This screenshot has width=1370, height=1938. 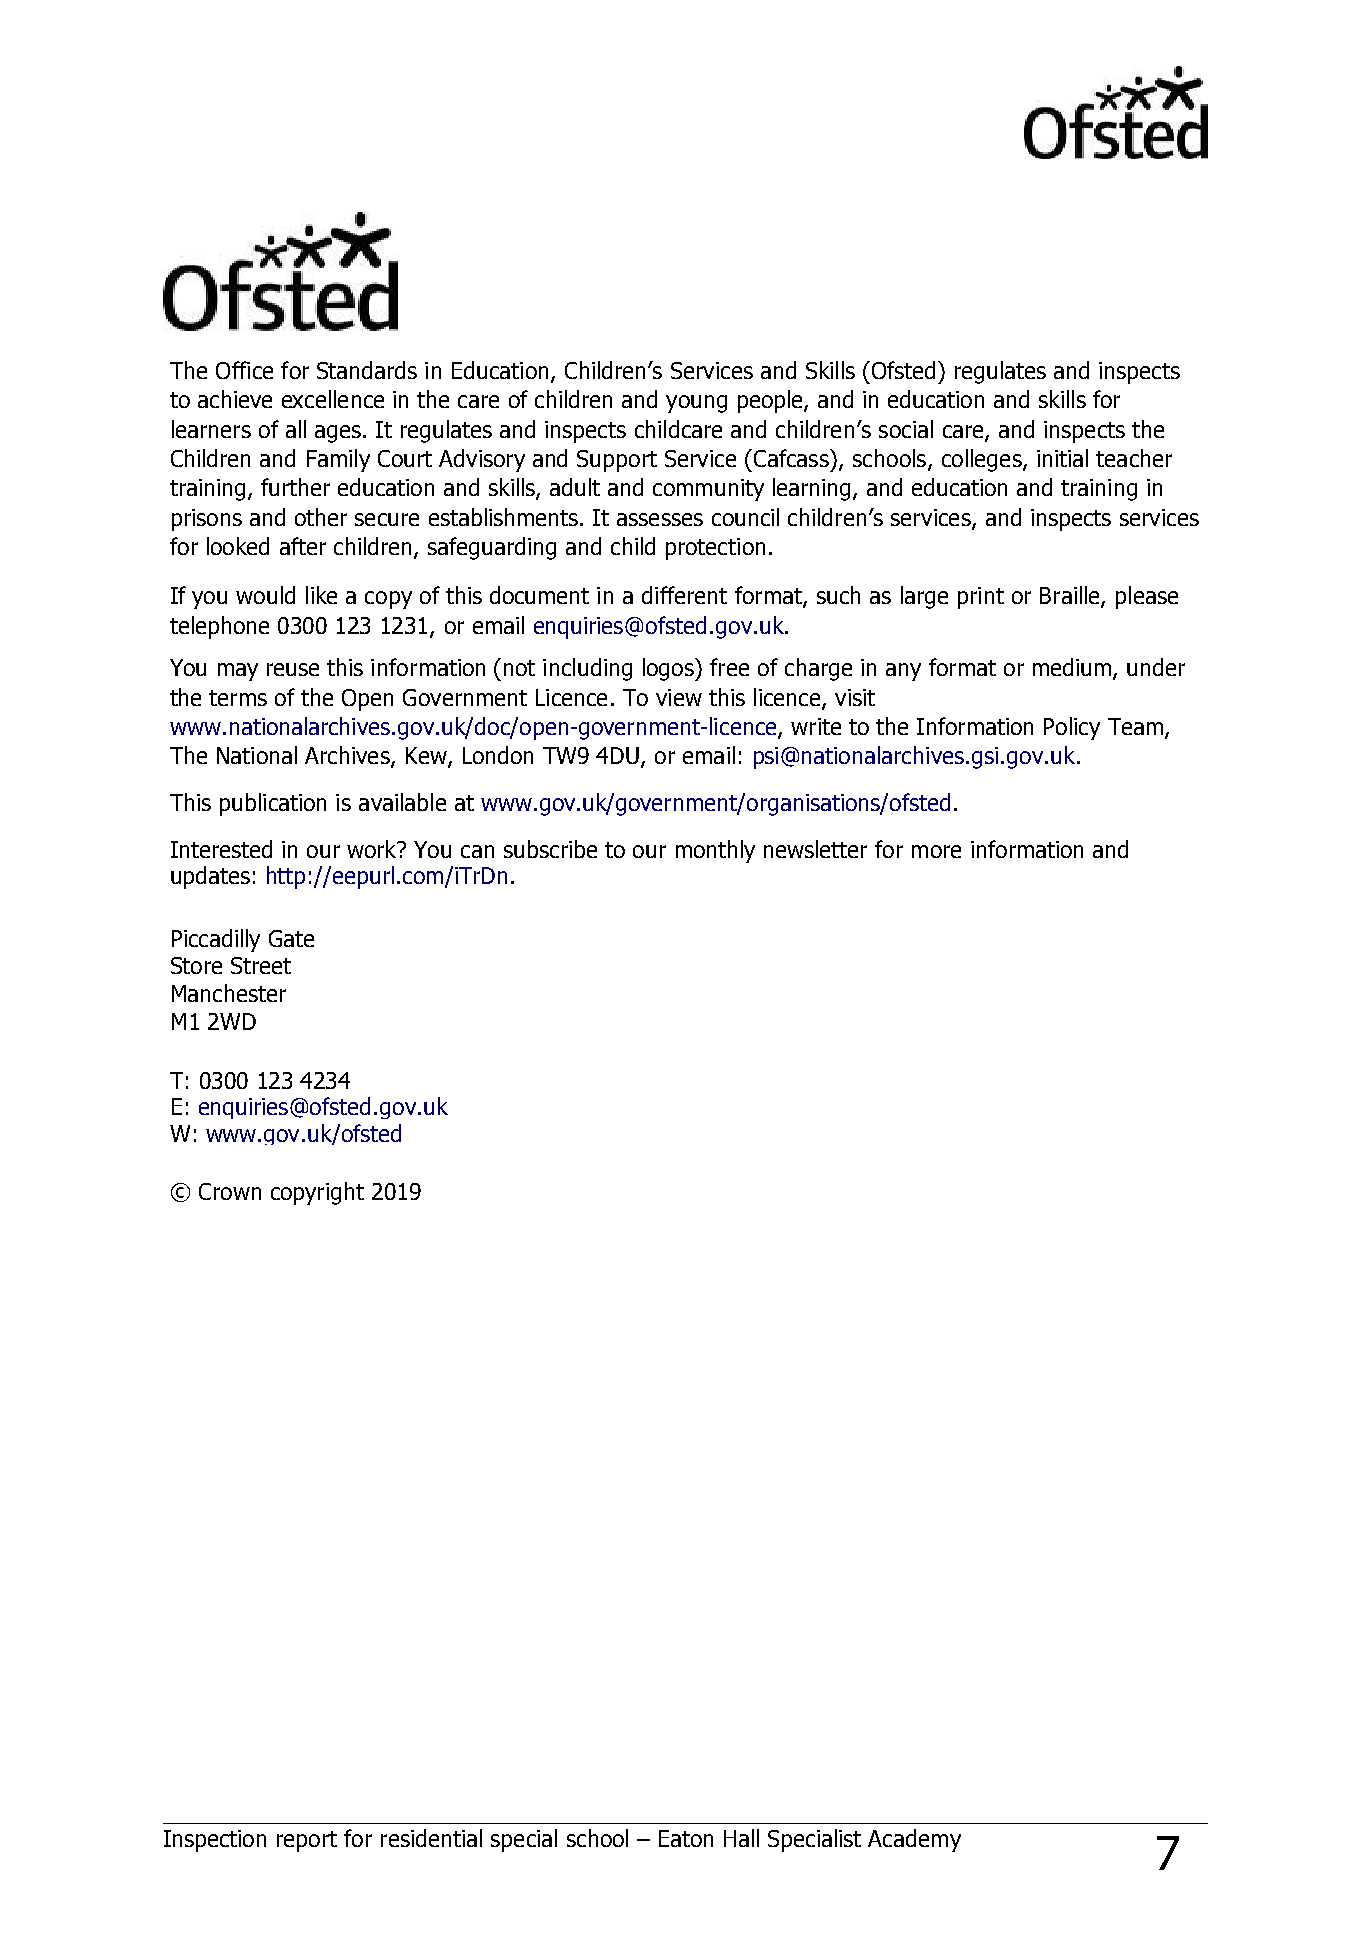 What do you see at coordinates (1062, 458) in the screenshot?
I see `initial` at bounding box center [1062, 458].
